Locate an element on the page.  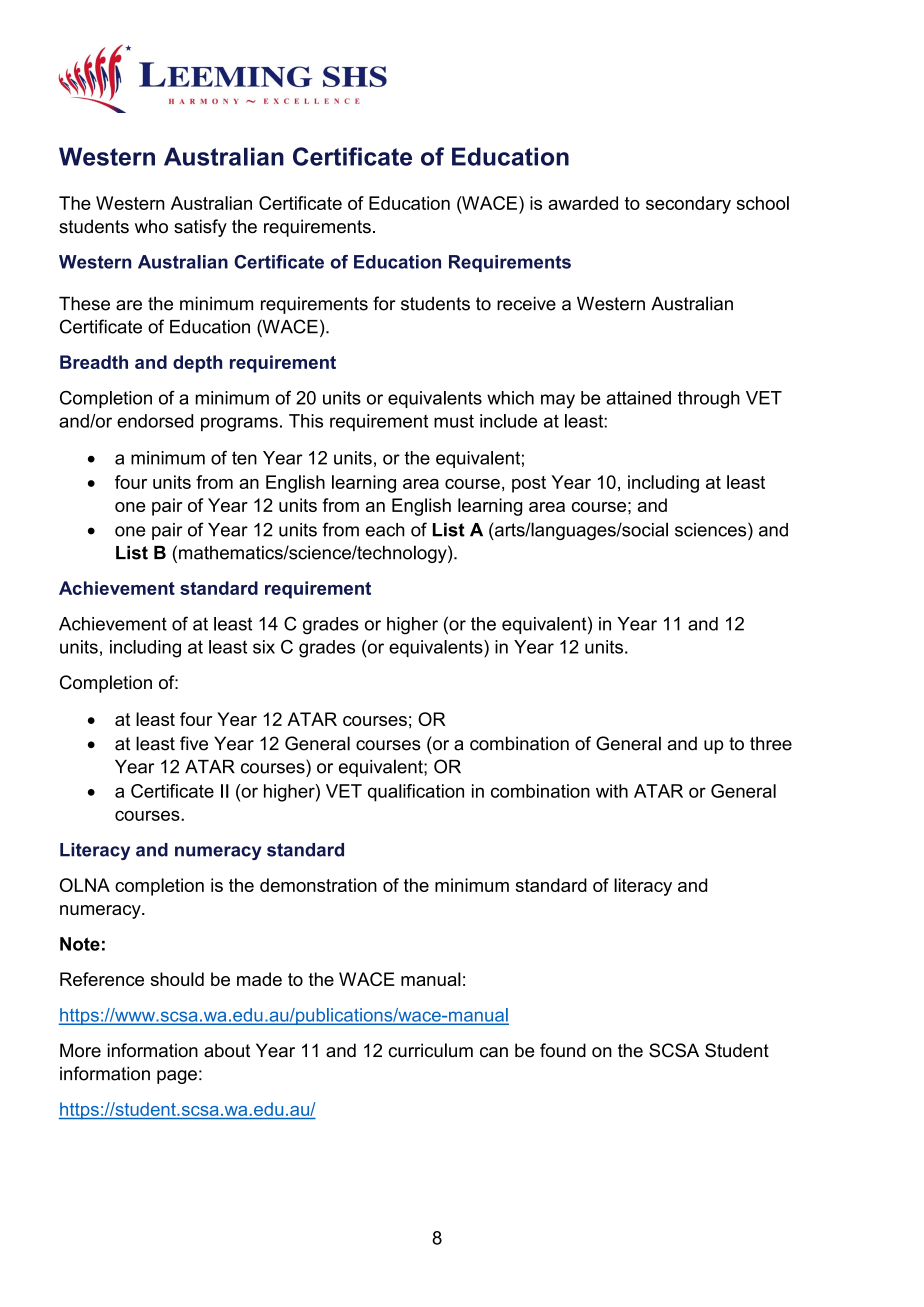
curriculum is located at coordinates (430, 1050).
